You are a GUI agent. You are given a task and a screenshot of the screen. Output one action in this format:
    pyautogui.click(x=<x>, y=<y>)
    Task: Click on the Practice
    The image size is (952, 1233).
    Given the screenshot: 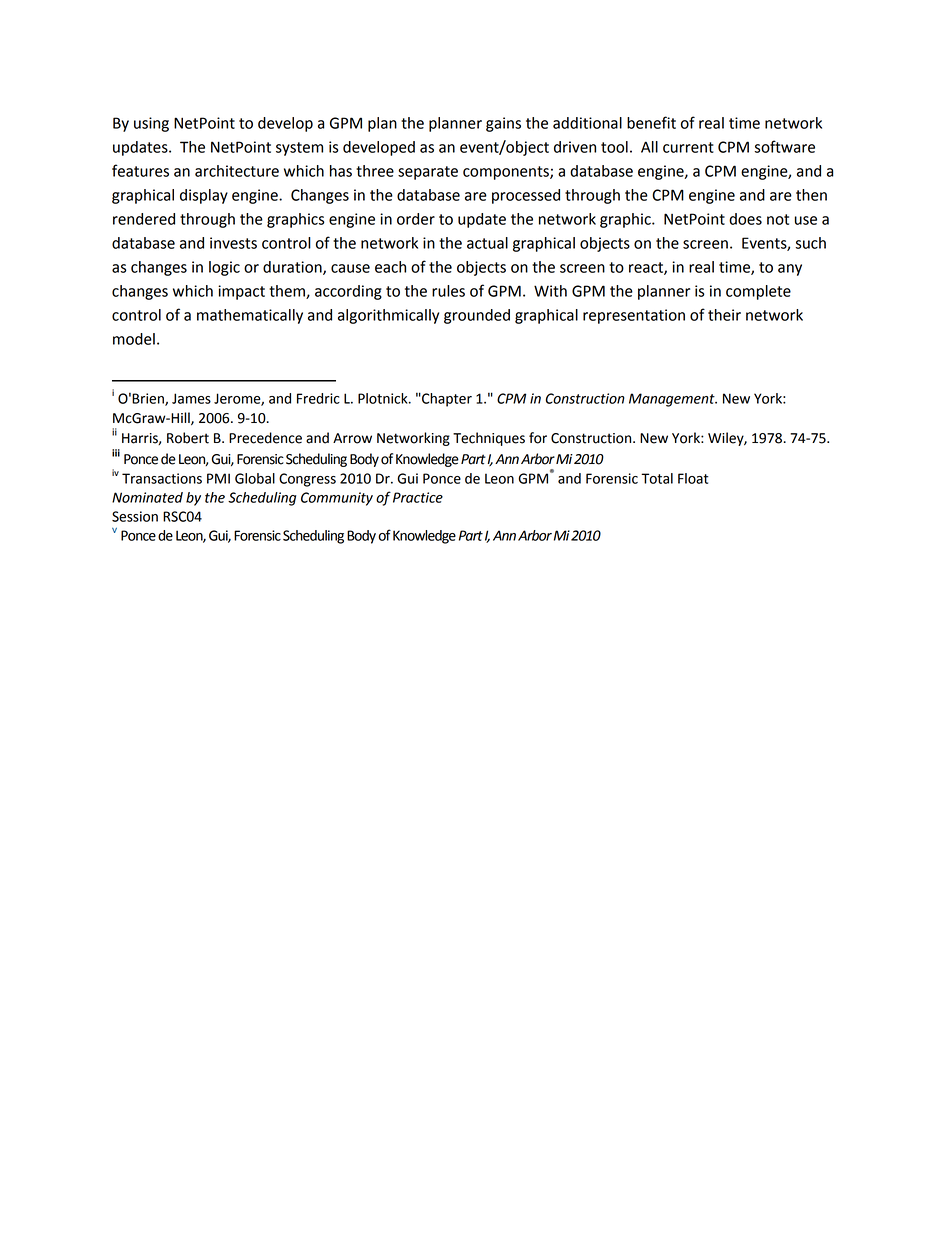 What is the action you would take?
    pyautogui.click(x=418, y=497)
